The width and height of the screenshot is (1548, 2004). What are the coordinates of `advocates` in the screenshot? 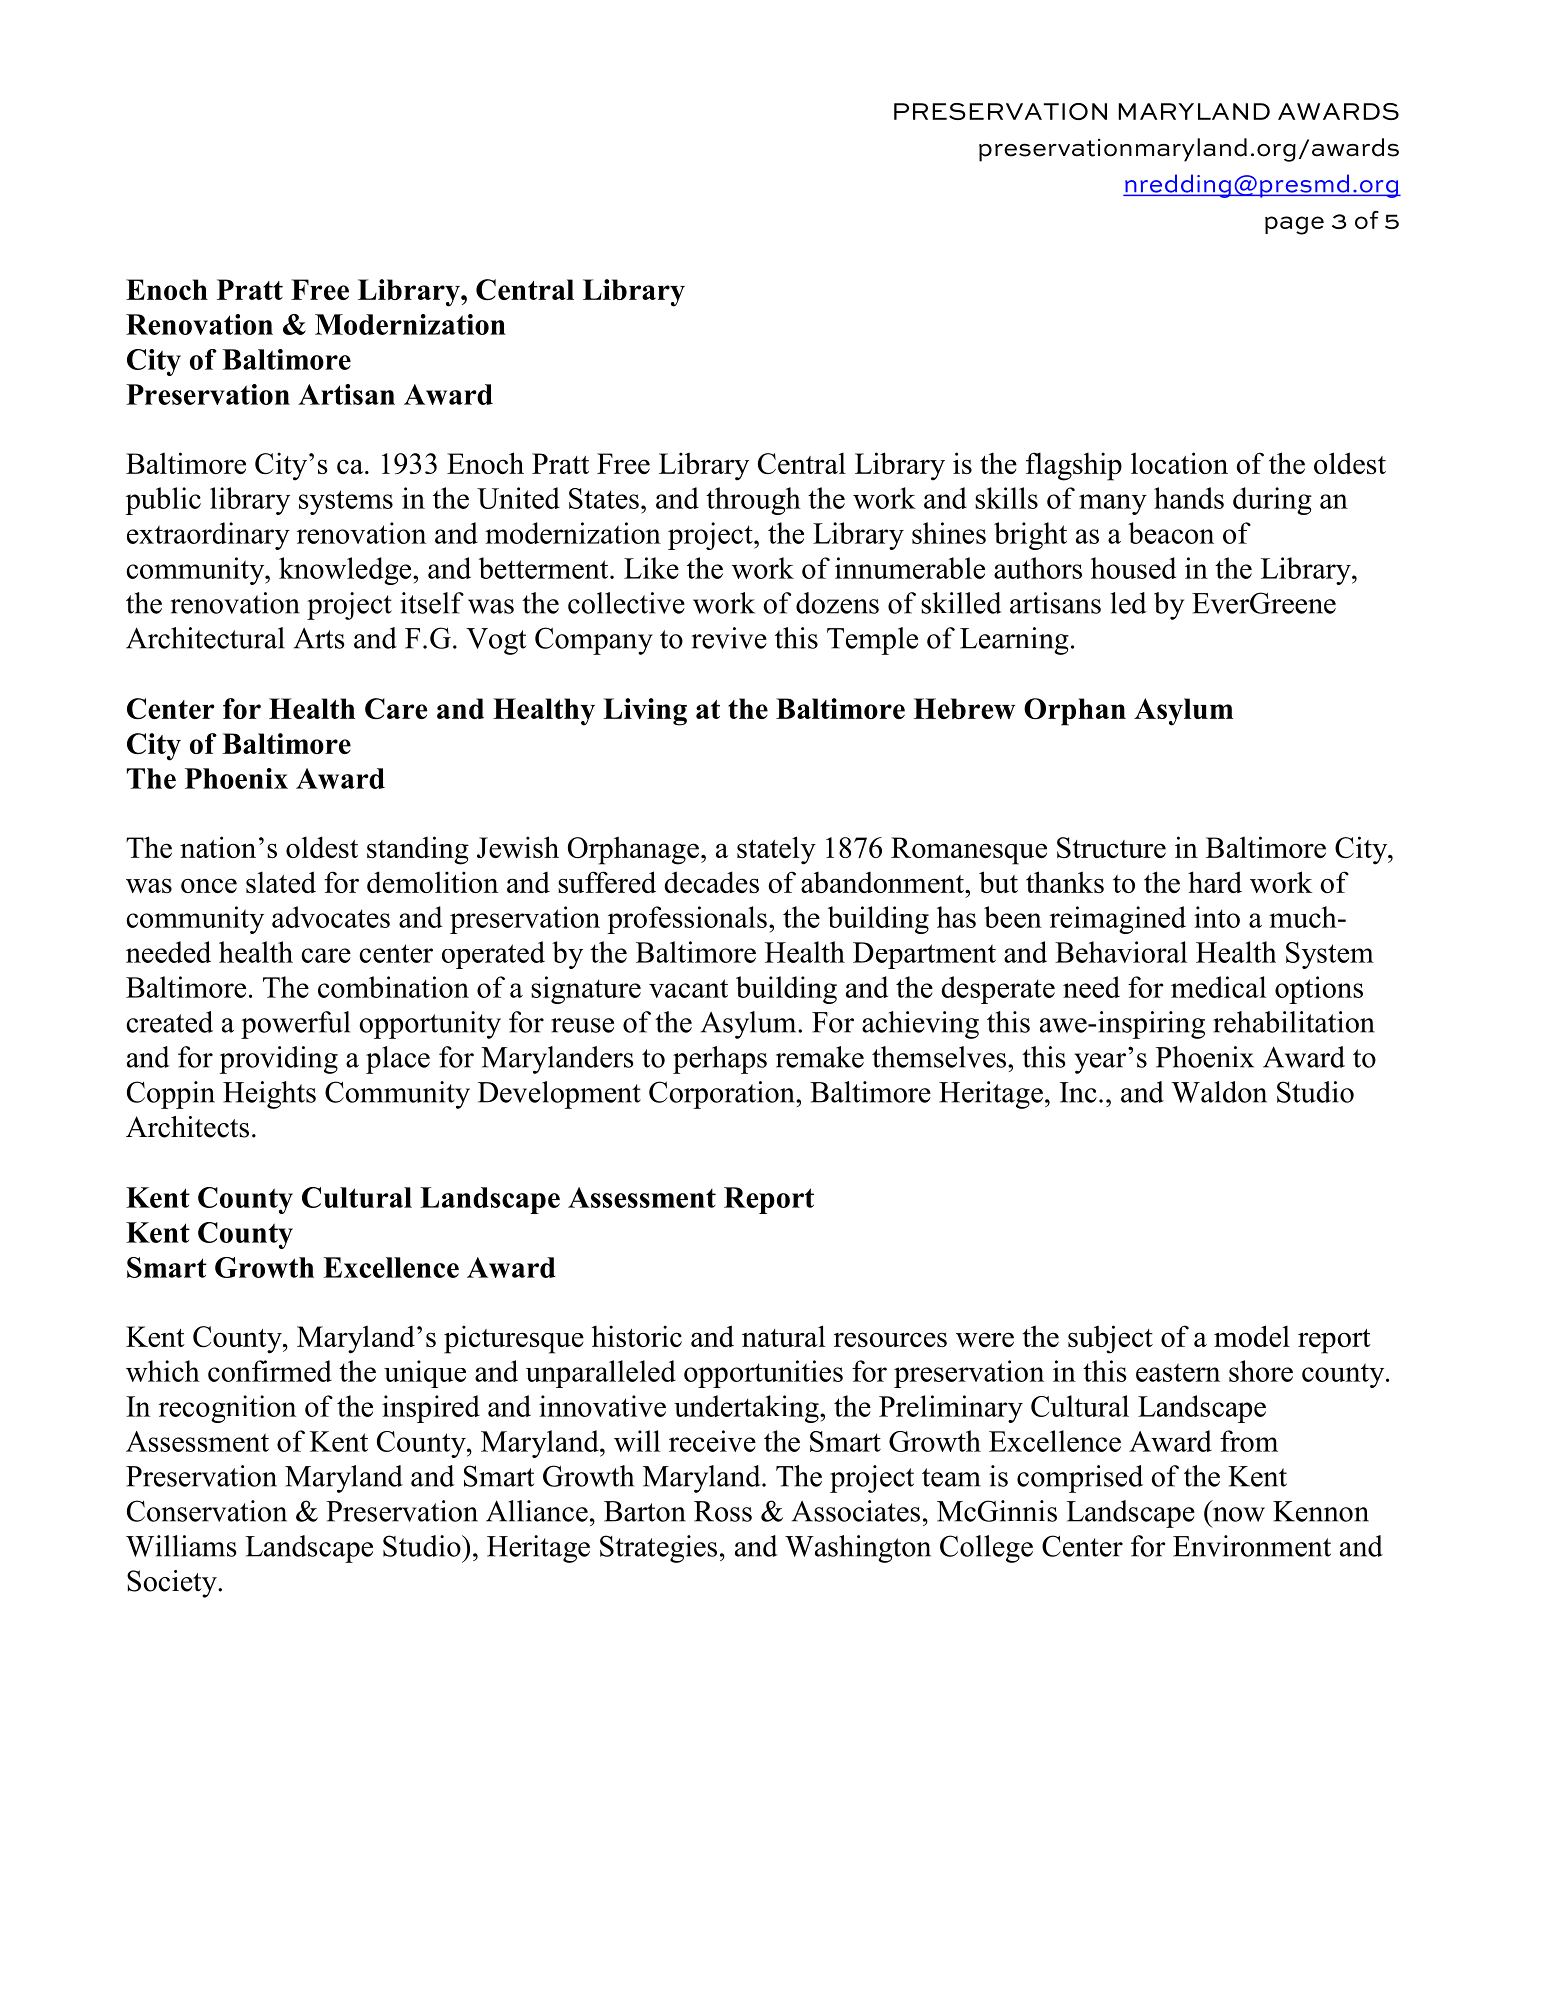 It's located at (331, 917).
